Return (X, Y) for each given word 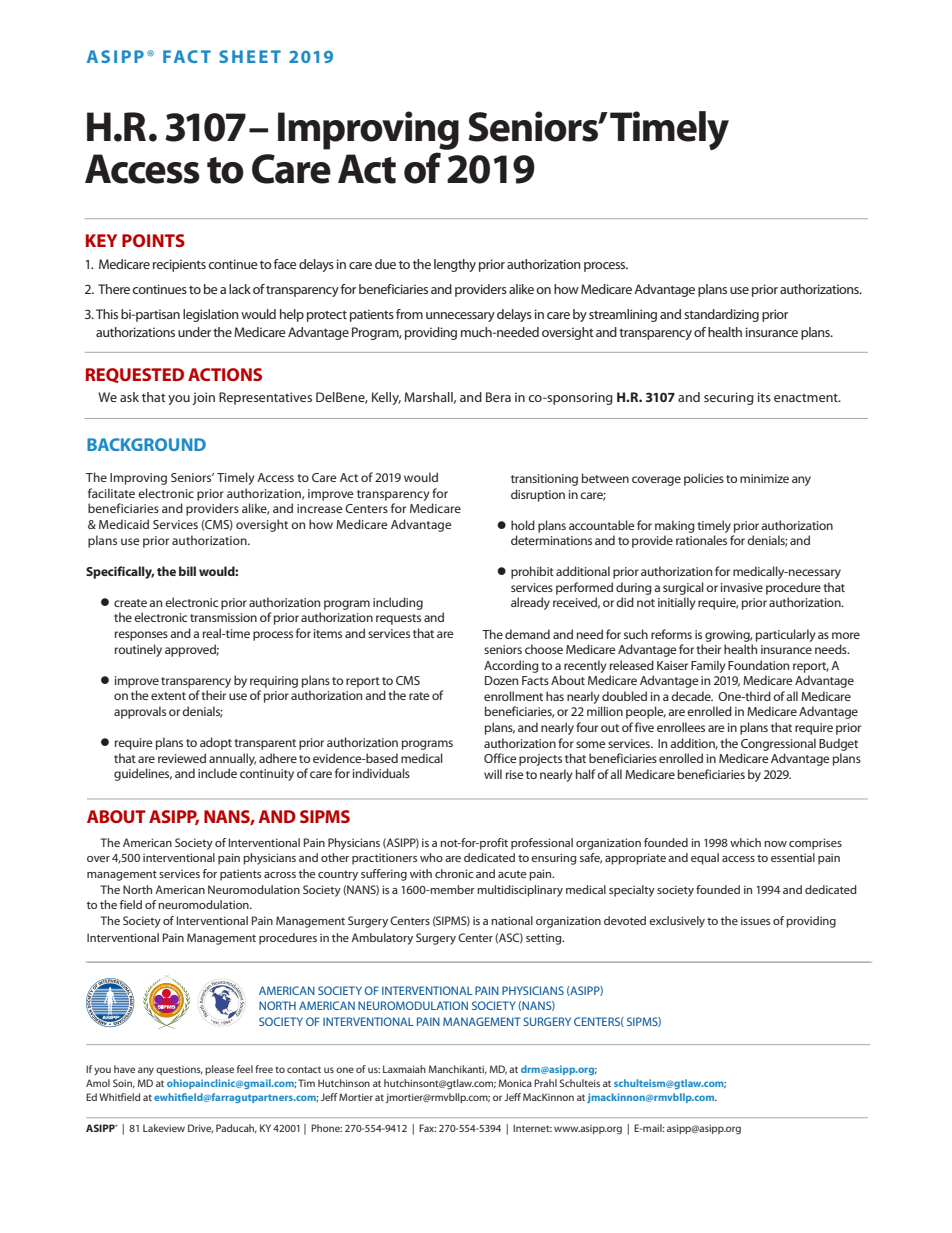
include (217, 773)
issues (755, 920)
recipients (179, 265)
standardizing (721, 315)
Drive (200, 1128)
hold (523, 525)
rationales (701, 540)
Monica (515, 1083)
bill (187, 571)
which (745, 842)
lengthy (455, 265)
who (431, 857)
